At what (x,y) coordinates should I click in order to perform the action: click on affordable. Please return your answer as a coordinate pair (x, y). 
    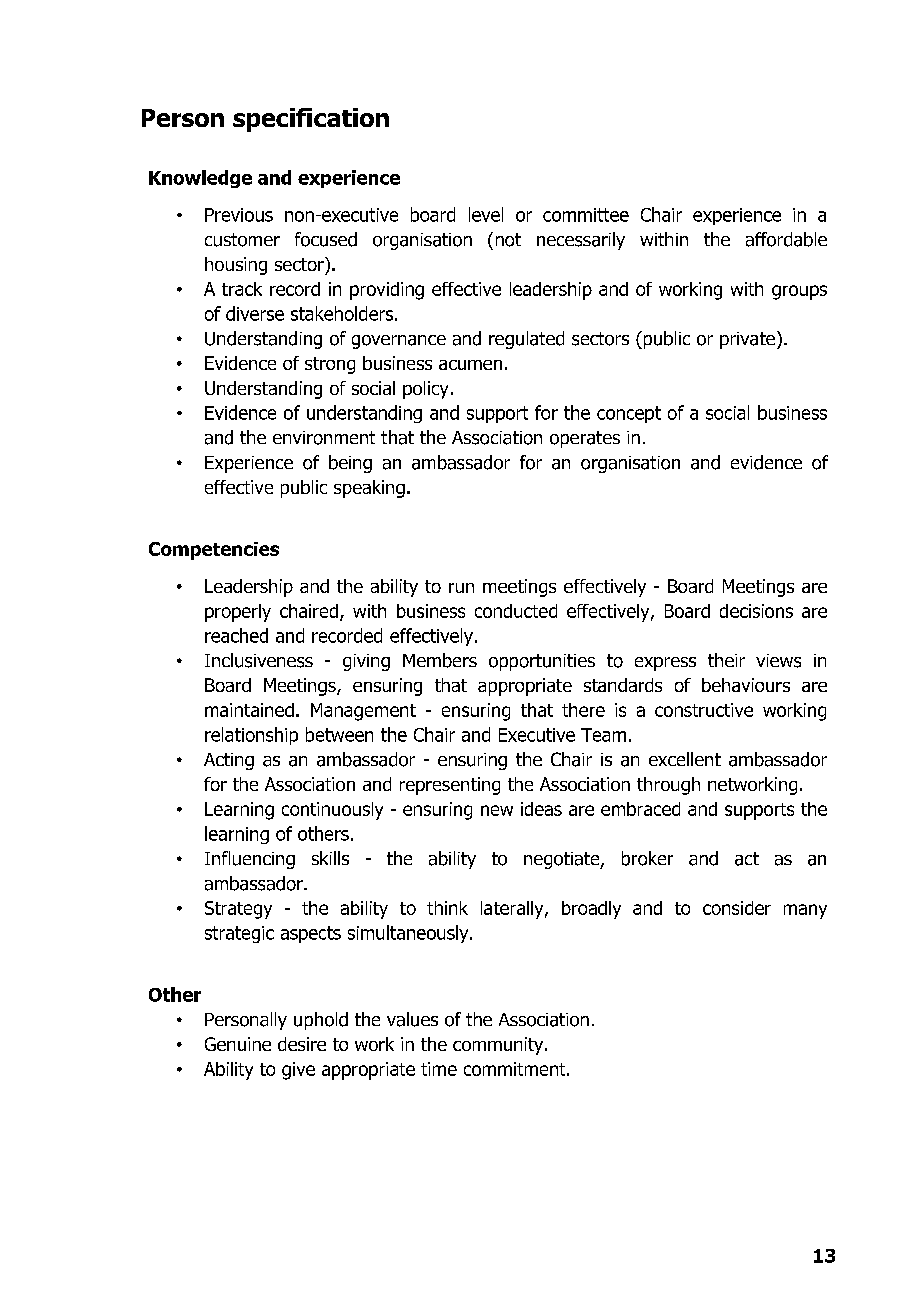
    Looking at the image, I should click on (786, 239).
